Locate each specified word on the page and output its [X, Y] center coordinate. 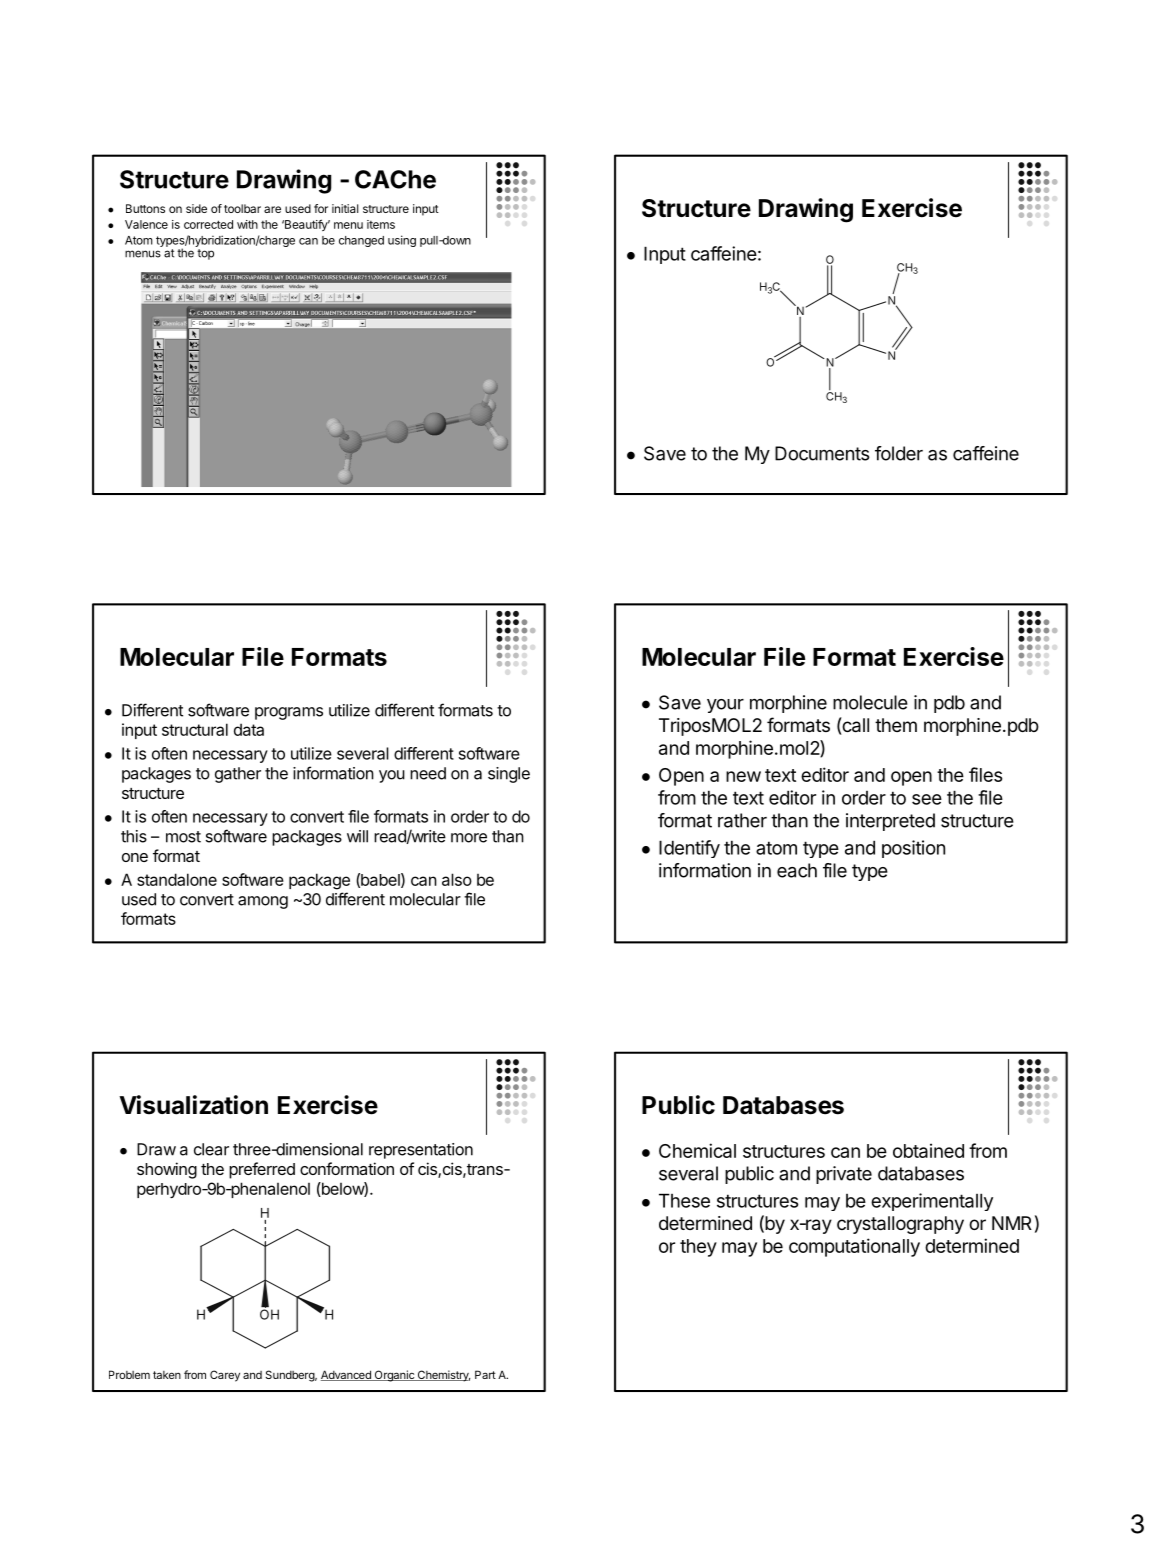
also [457, 879]
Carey [225, 1376]
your [725, 706]
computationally [854, 1247]
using [402, 241]
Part [485, 1374]
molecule [870, 702]
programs [289, 713]
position [913, 849]
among [263, 902]
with [247, 224]
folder [899, 453]
